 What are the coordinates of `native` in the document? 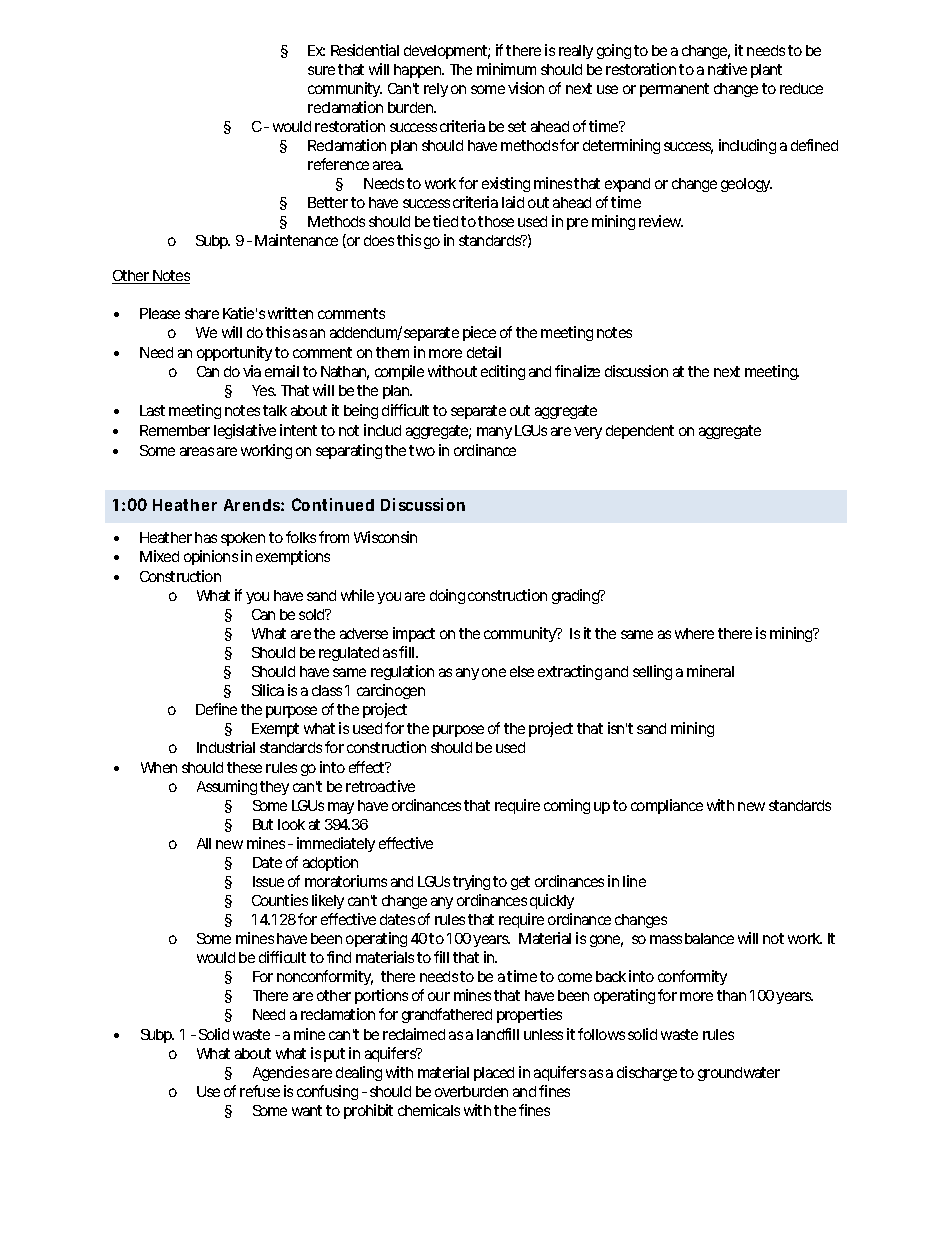 It's located at (727, 69).
